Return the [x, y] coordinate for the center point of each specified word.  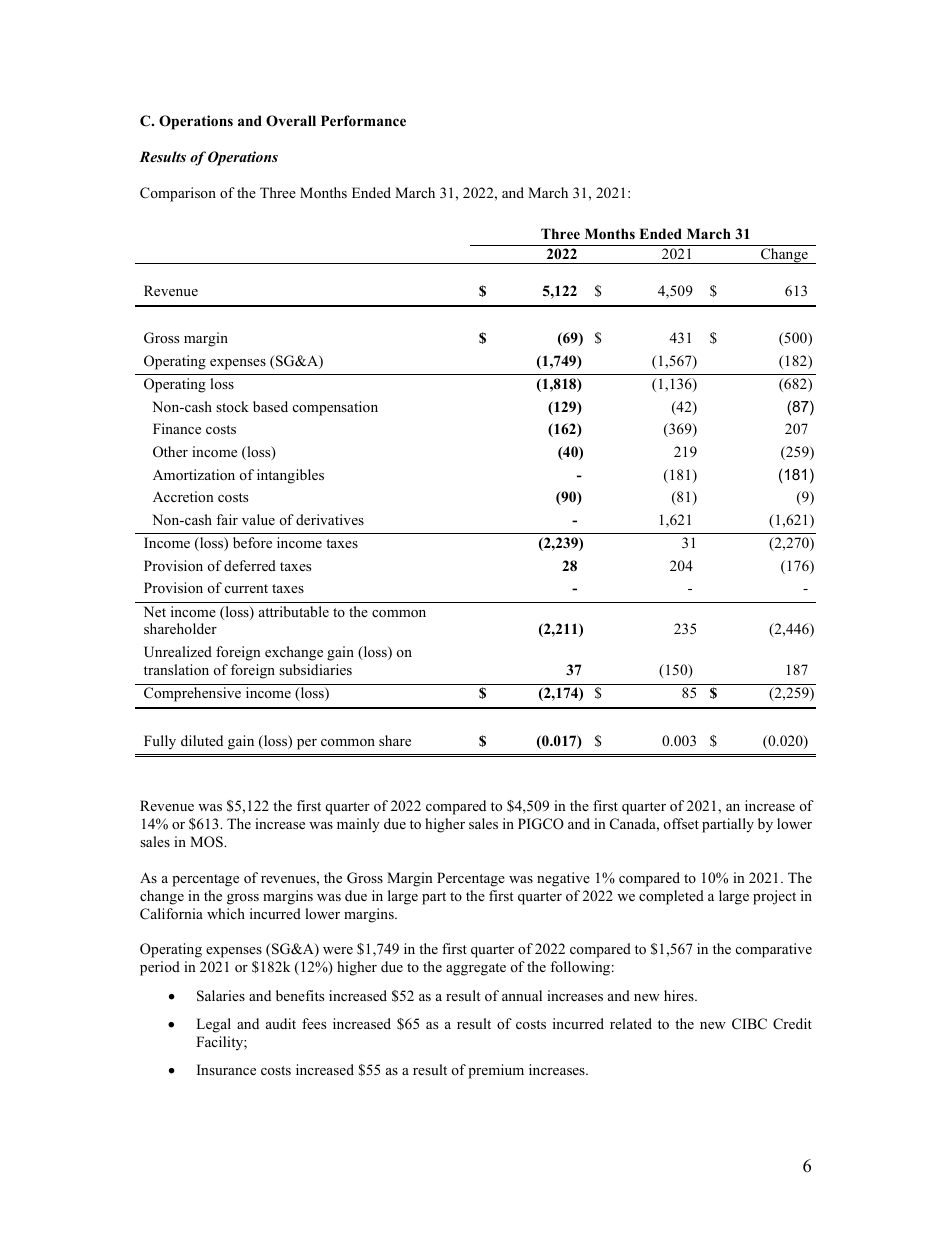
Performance [363, 121]
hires [680, 995]
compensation [335, 408]
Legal [213, 1025]
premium [496, 1071]
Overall [291, 121]
